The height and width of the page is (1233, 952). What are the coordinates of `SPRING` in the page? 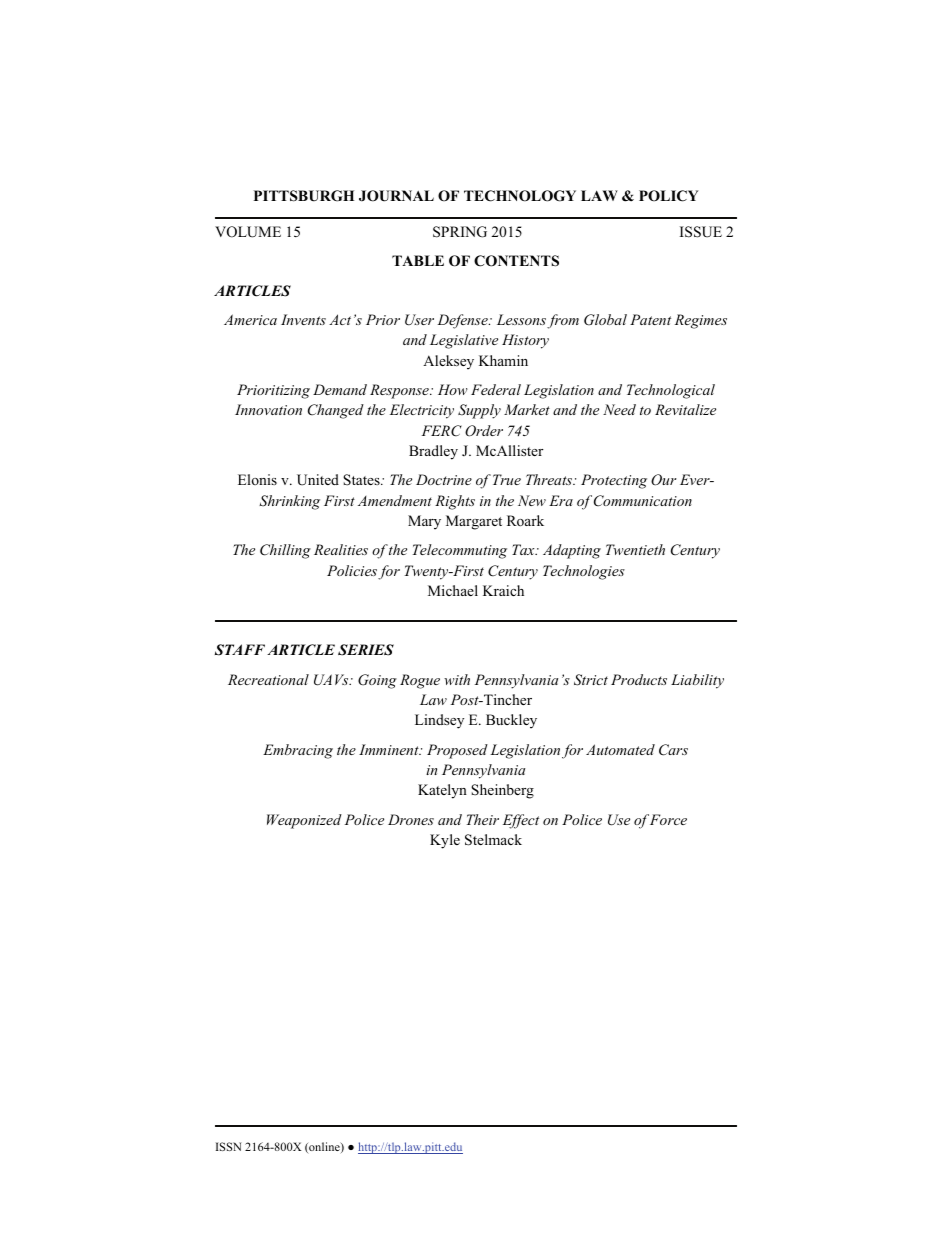 It's located at (460, 232).
